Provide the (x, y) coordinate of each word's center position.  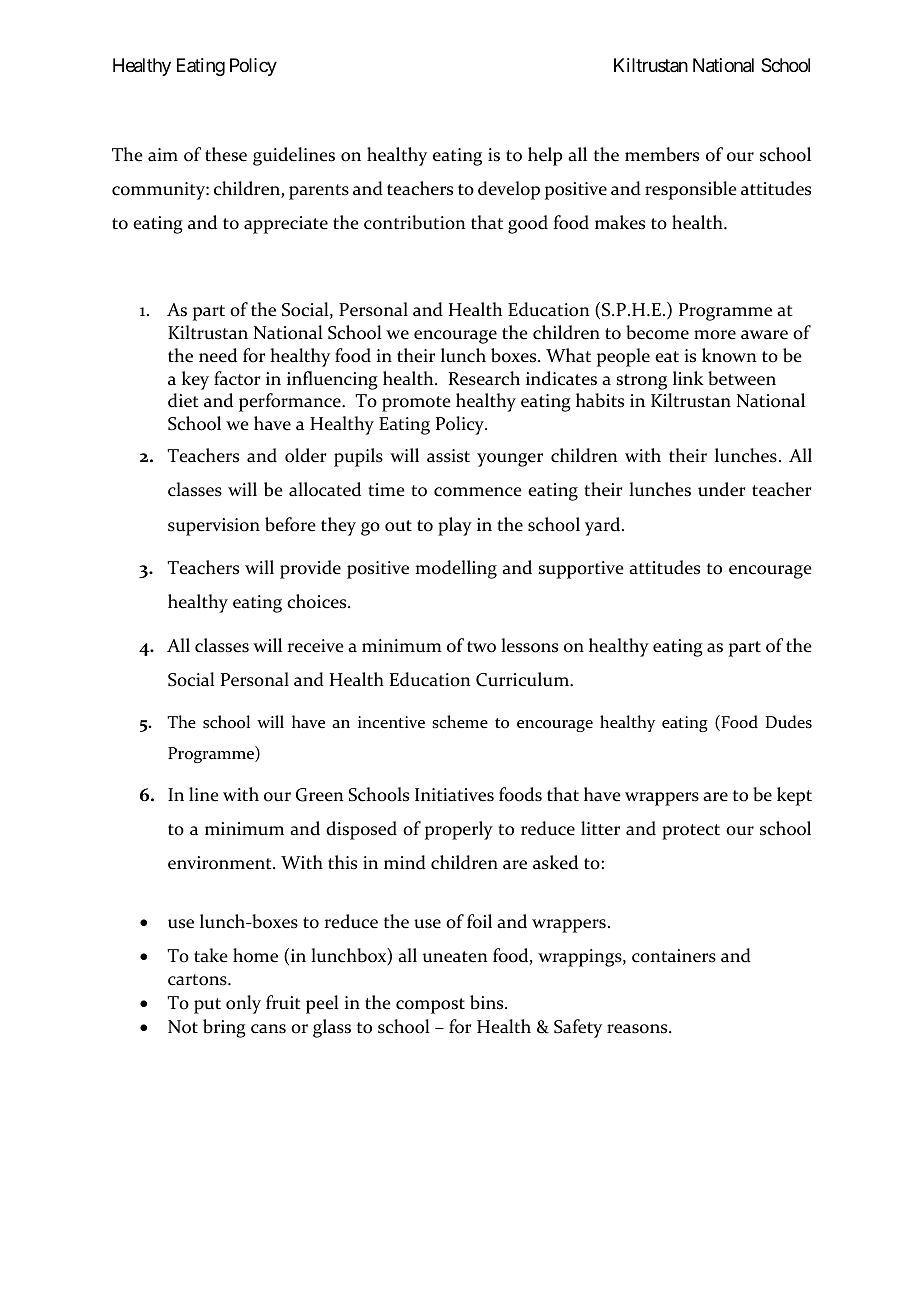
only (243, 1004)
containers (674, 956)
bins (488, 1002)
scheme (460, 722)
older (305, 455)
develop (509, 190)
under (721, 489)
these (226, 154)
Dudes (789, 722)
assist (448, 456)
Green (320, 795)
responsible (691, 190)
